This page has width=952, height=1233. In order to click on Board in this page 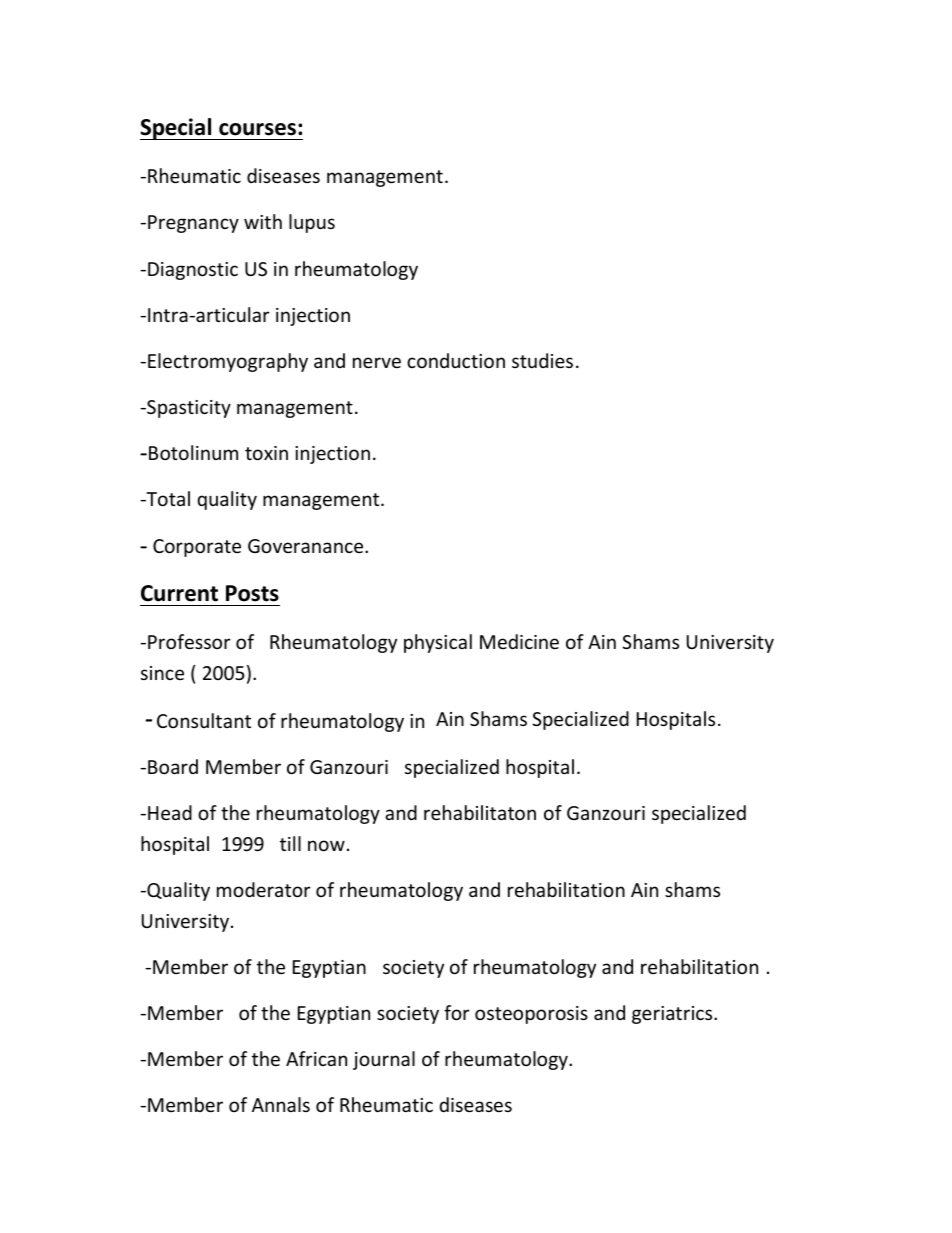, I will do `click(173, 766)`.
